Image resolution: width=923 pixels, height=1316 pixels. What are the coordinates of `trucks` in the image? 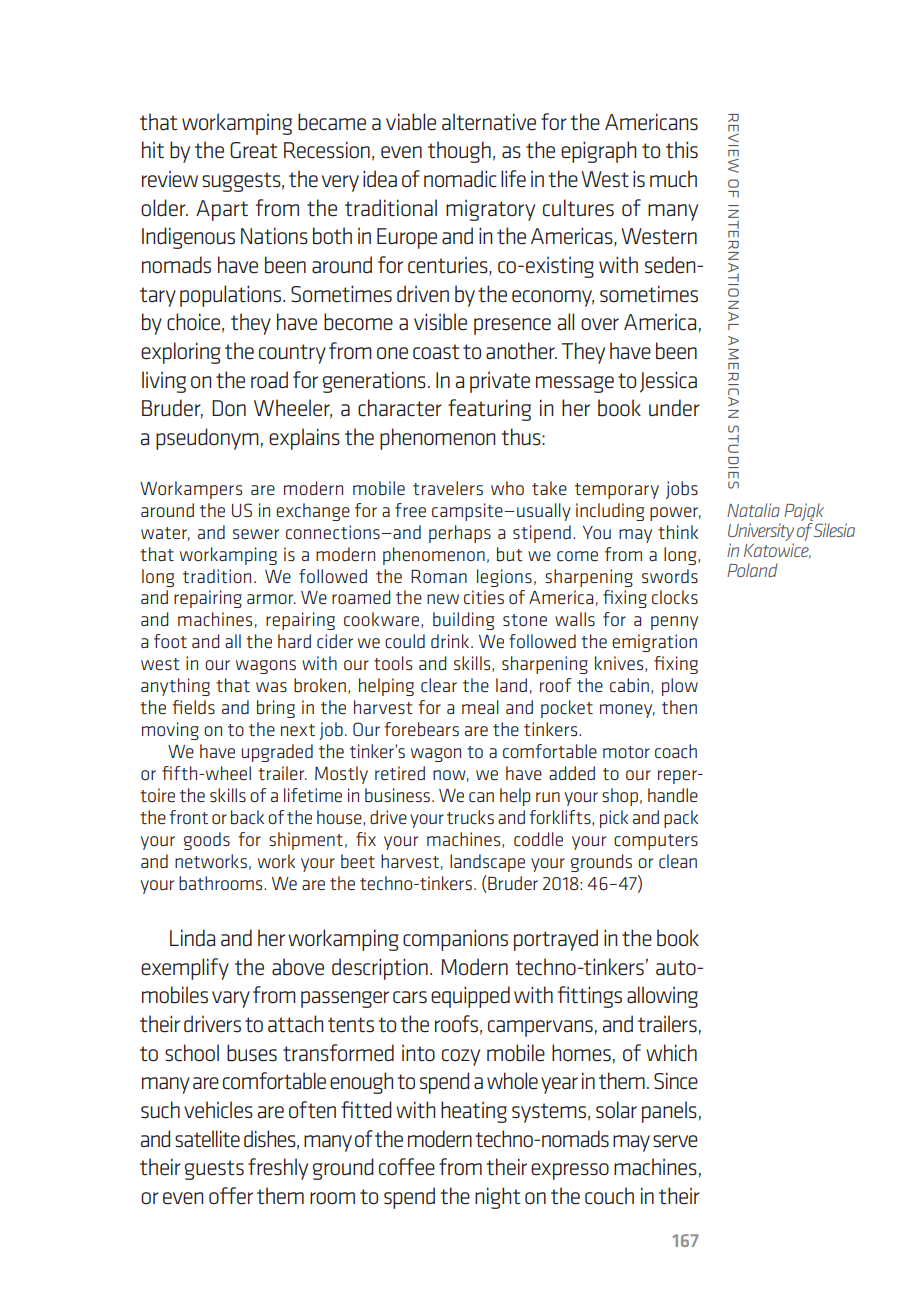 It's located at (470, 817).
